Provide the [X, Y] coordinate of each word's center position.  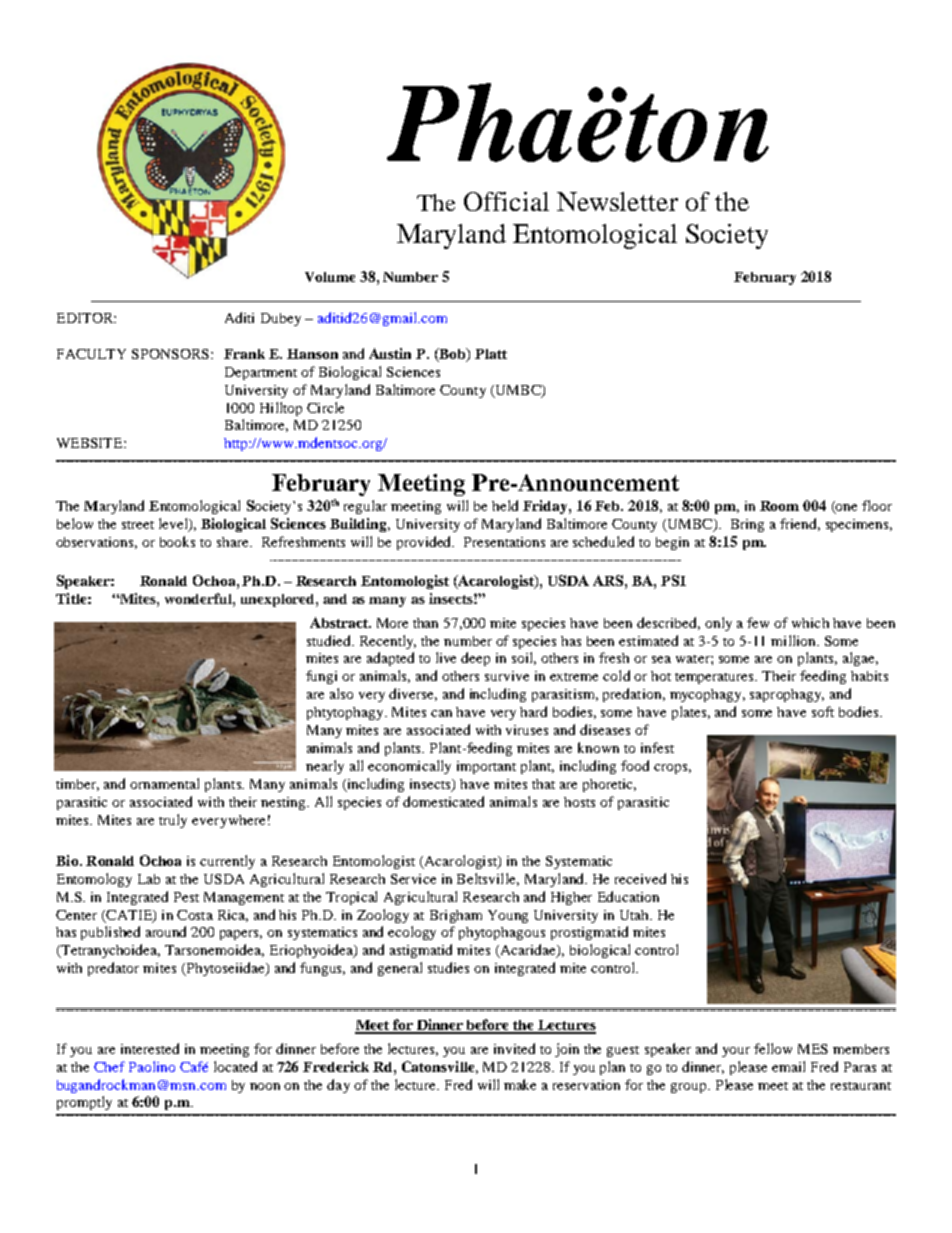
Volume [330, 277]
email [788, 1066]
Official [506, 201]
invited [514, 1048]
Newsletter [617, 201]
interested [150, 1048]
